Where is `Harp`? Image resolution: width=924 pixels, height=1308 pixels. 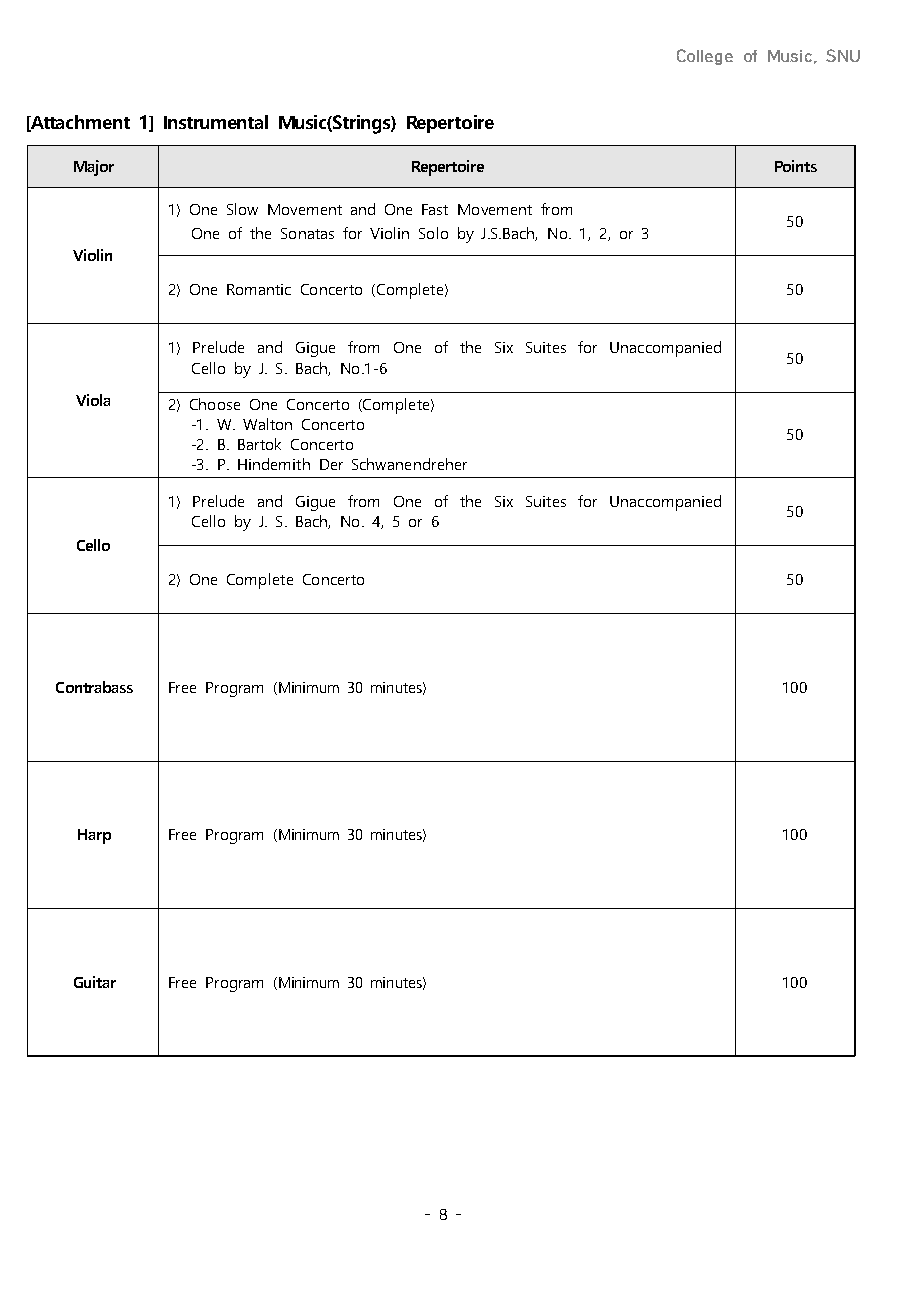
Harp is located at coordinates (94, 836).
